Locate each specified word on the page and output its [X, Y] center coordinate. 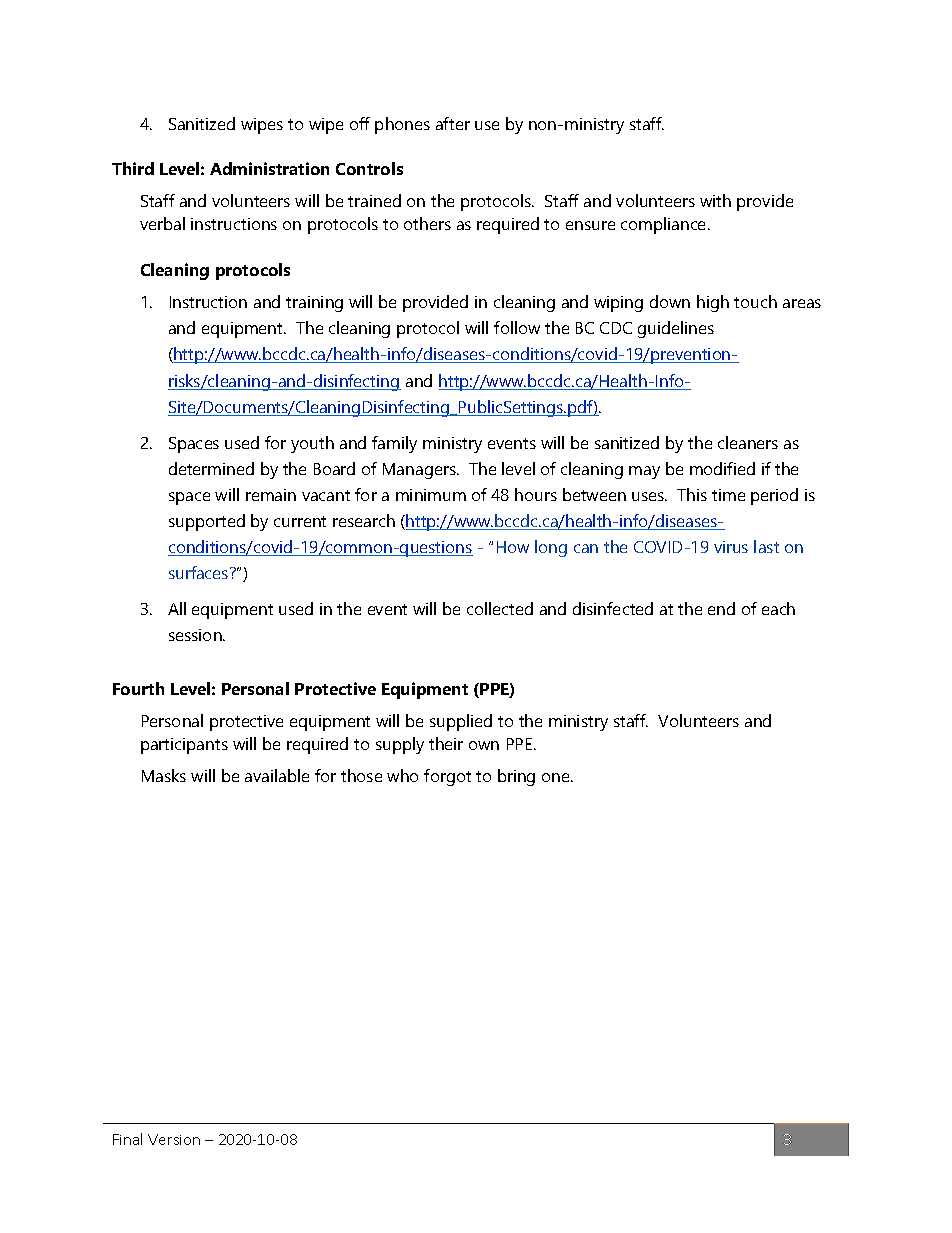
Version [174, 1139]
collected [500, 608]
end [721, 608]
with [715, 200]
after [453, 123]
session [196, 635]
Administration [269, 168]
